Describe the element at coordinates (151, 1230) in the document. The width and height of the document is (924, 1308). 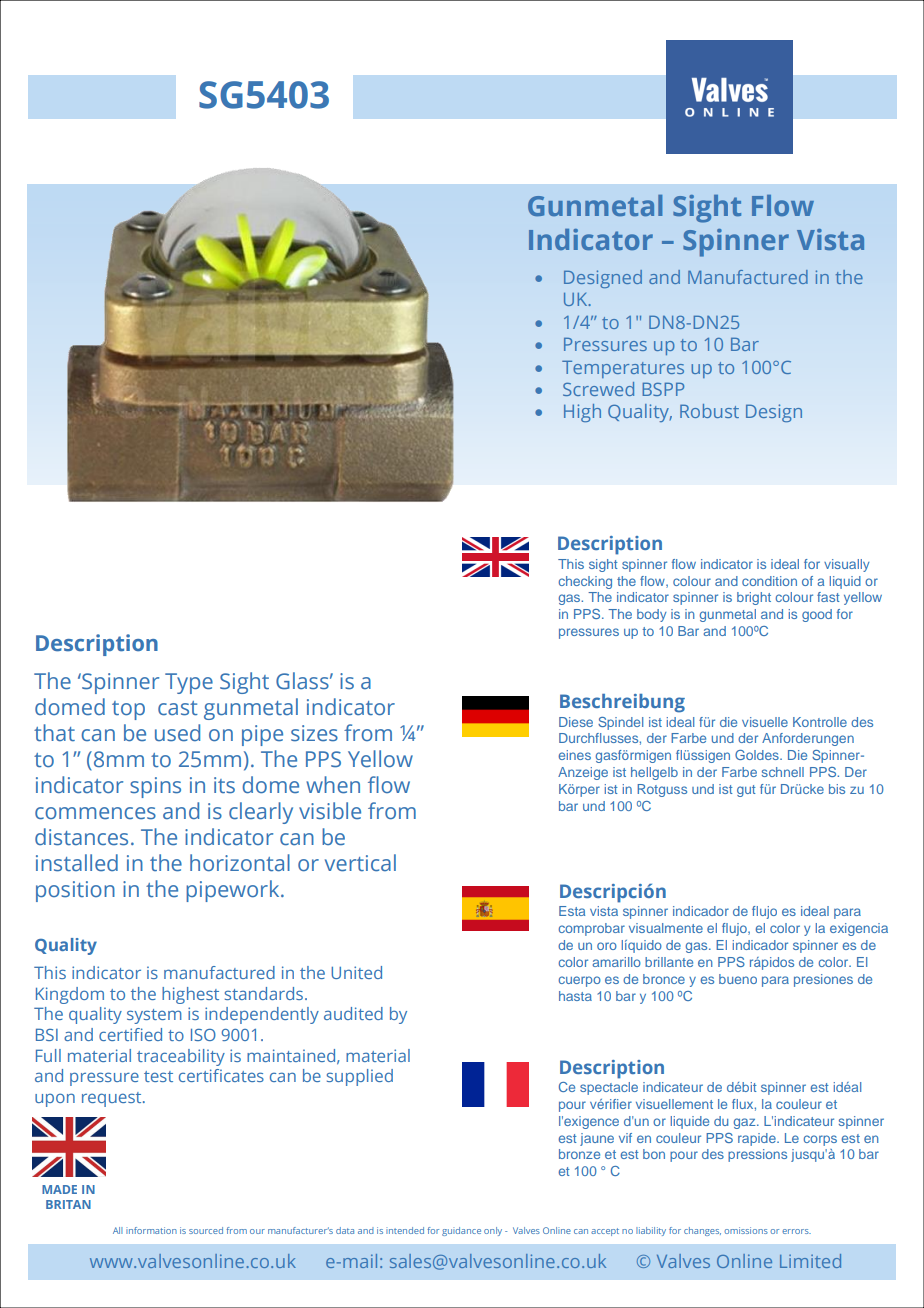
I see `information` at that location.
